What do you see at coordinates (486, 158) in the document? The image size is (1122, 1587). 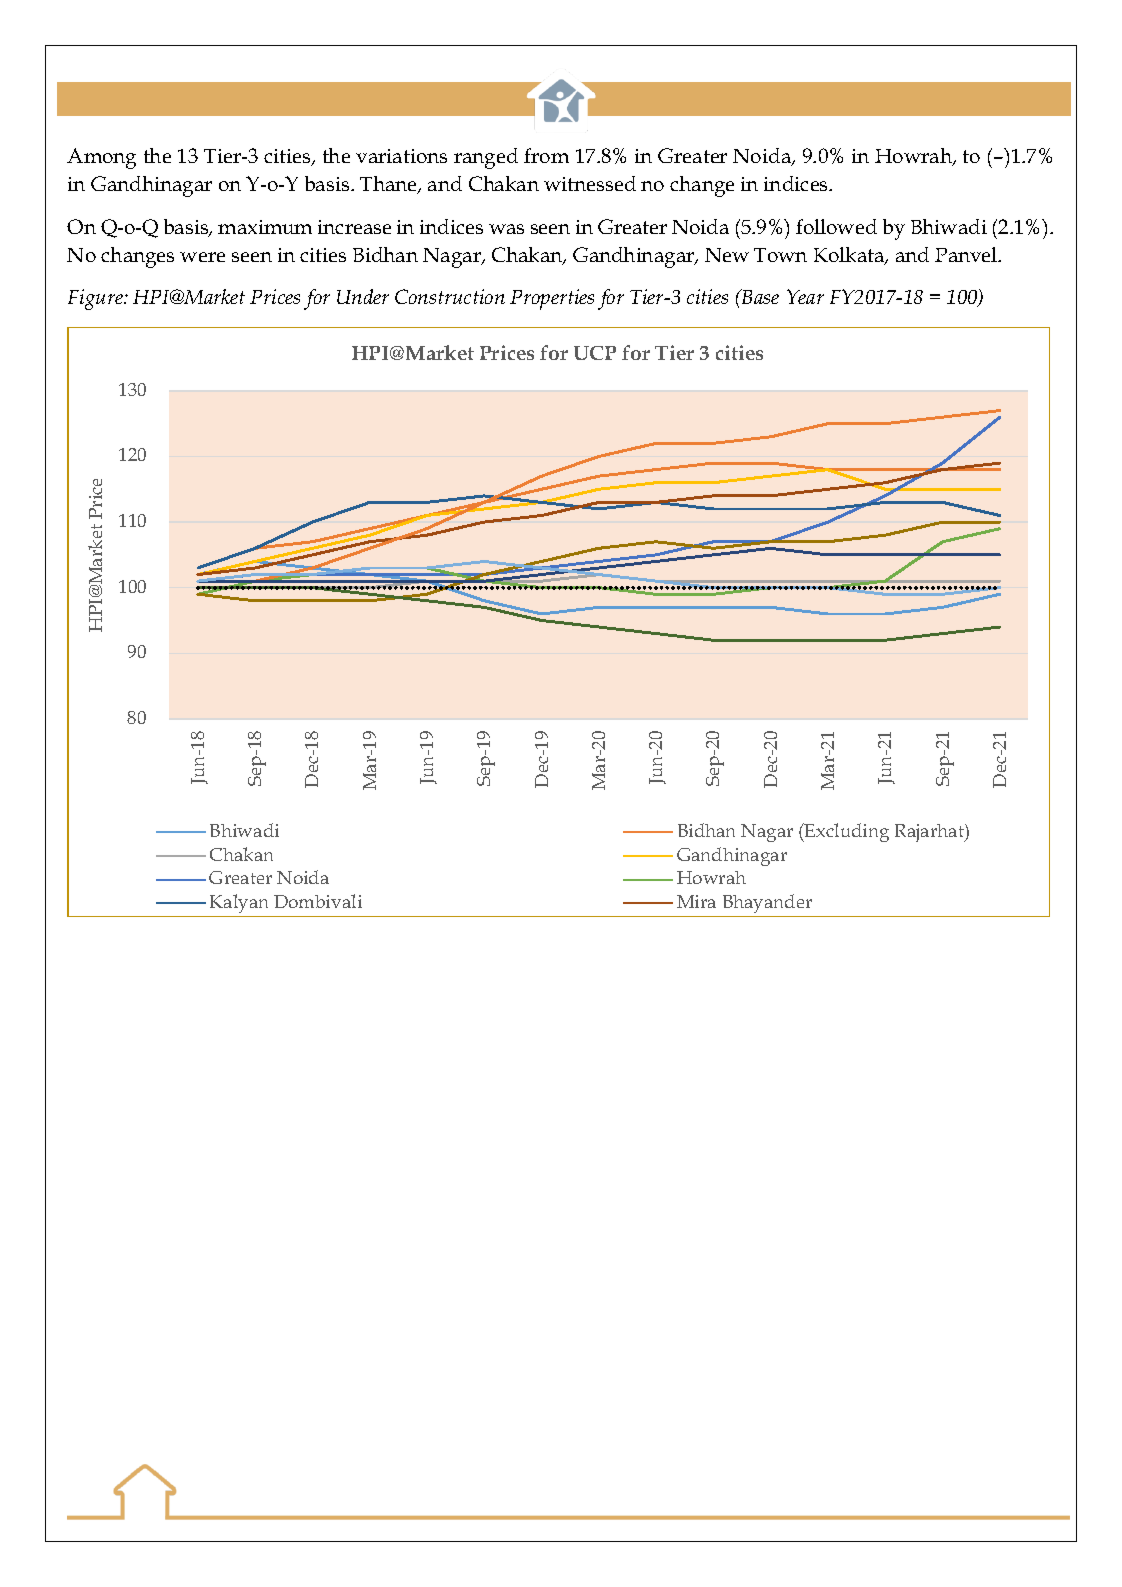 I see `ranged` at bounding box center [486, 158].
